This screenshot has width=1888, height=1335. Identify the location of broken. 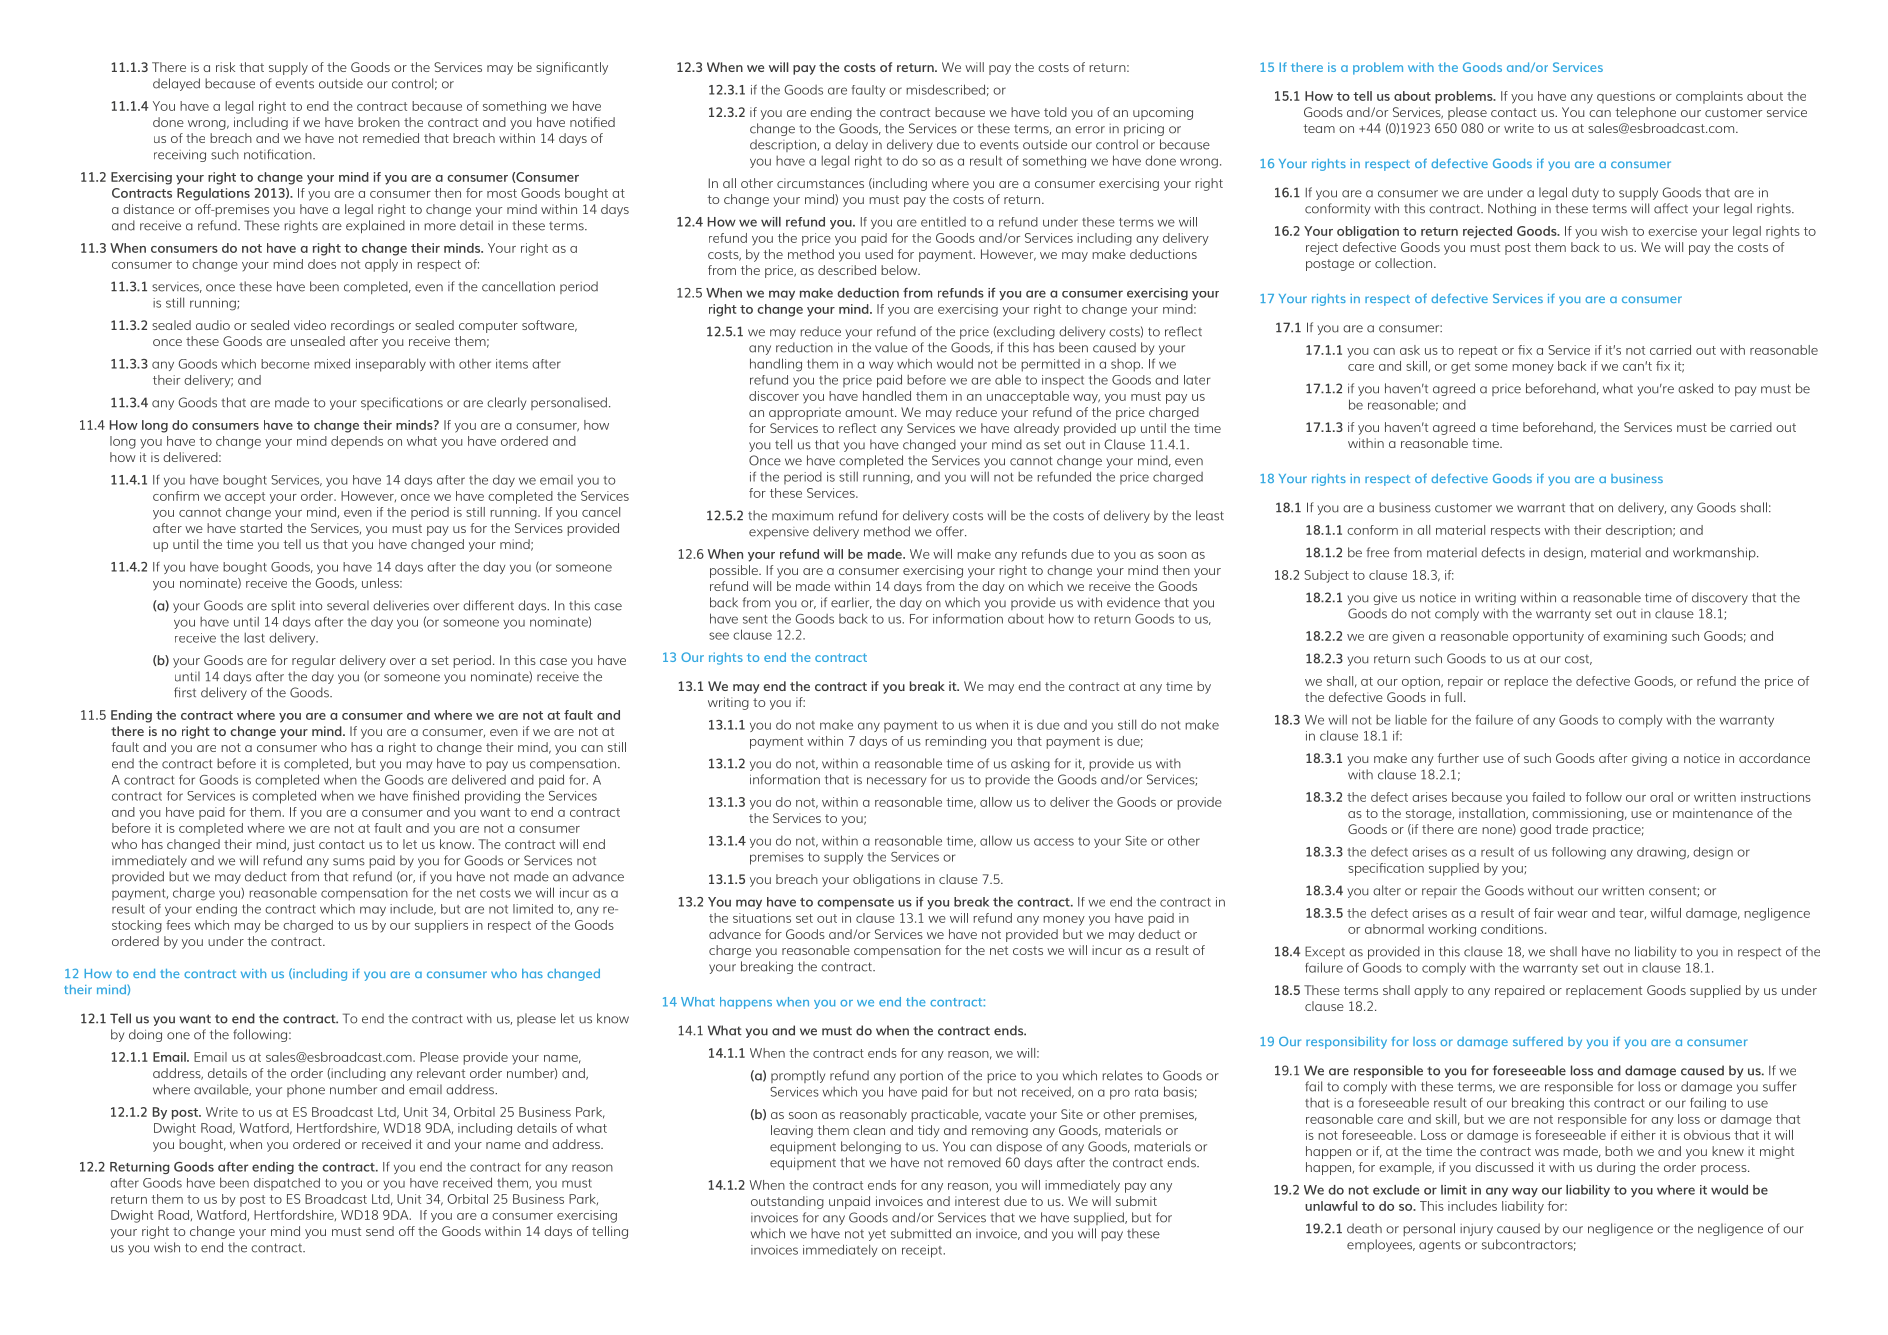
(379, 122).
